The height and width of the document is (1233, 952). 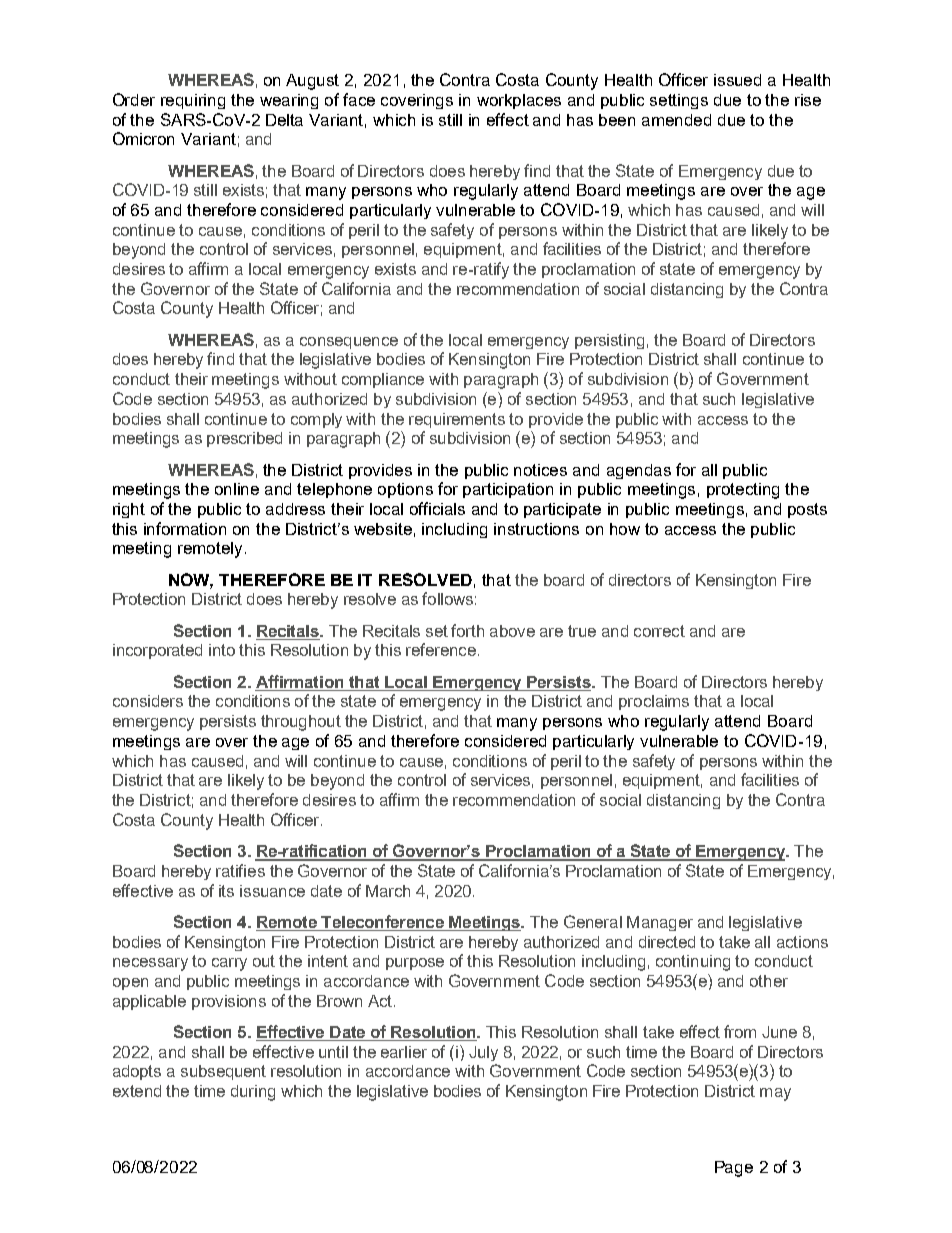 What do you see at coordinates (253, 1093) in the document?
I see `during` at bounding box center [253, 1093].
